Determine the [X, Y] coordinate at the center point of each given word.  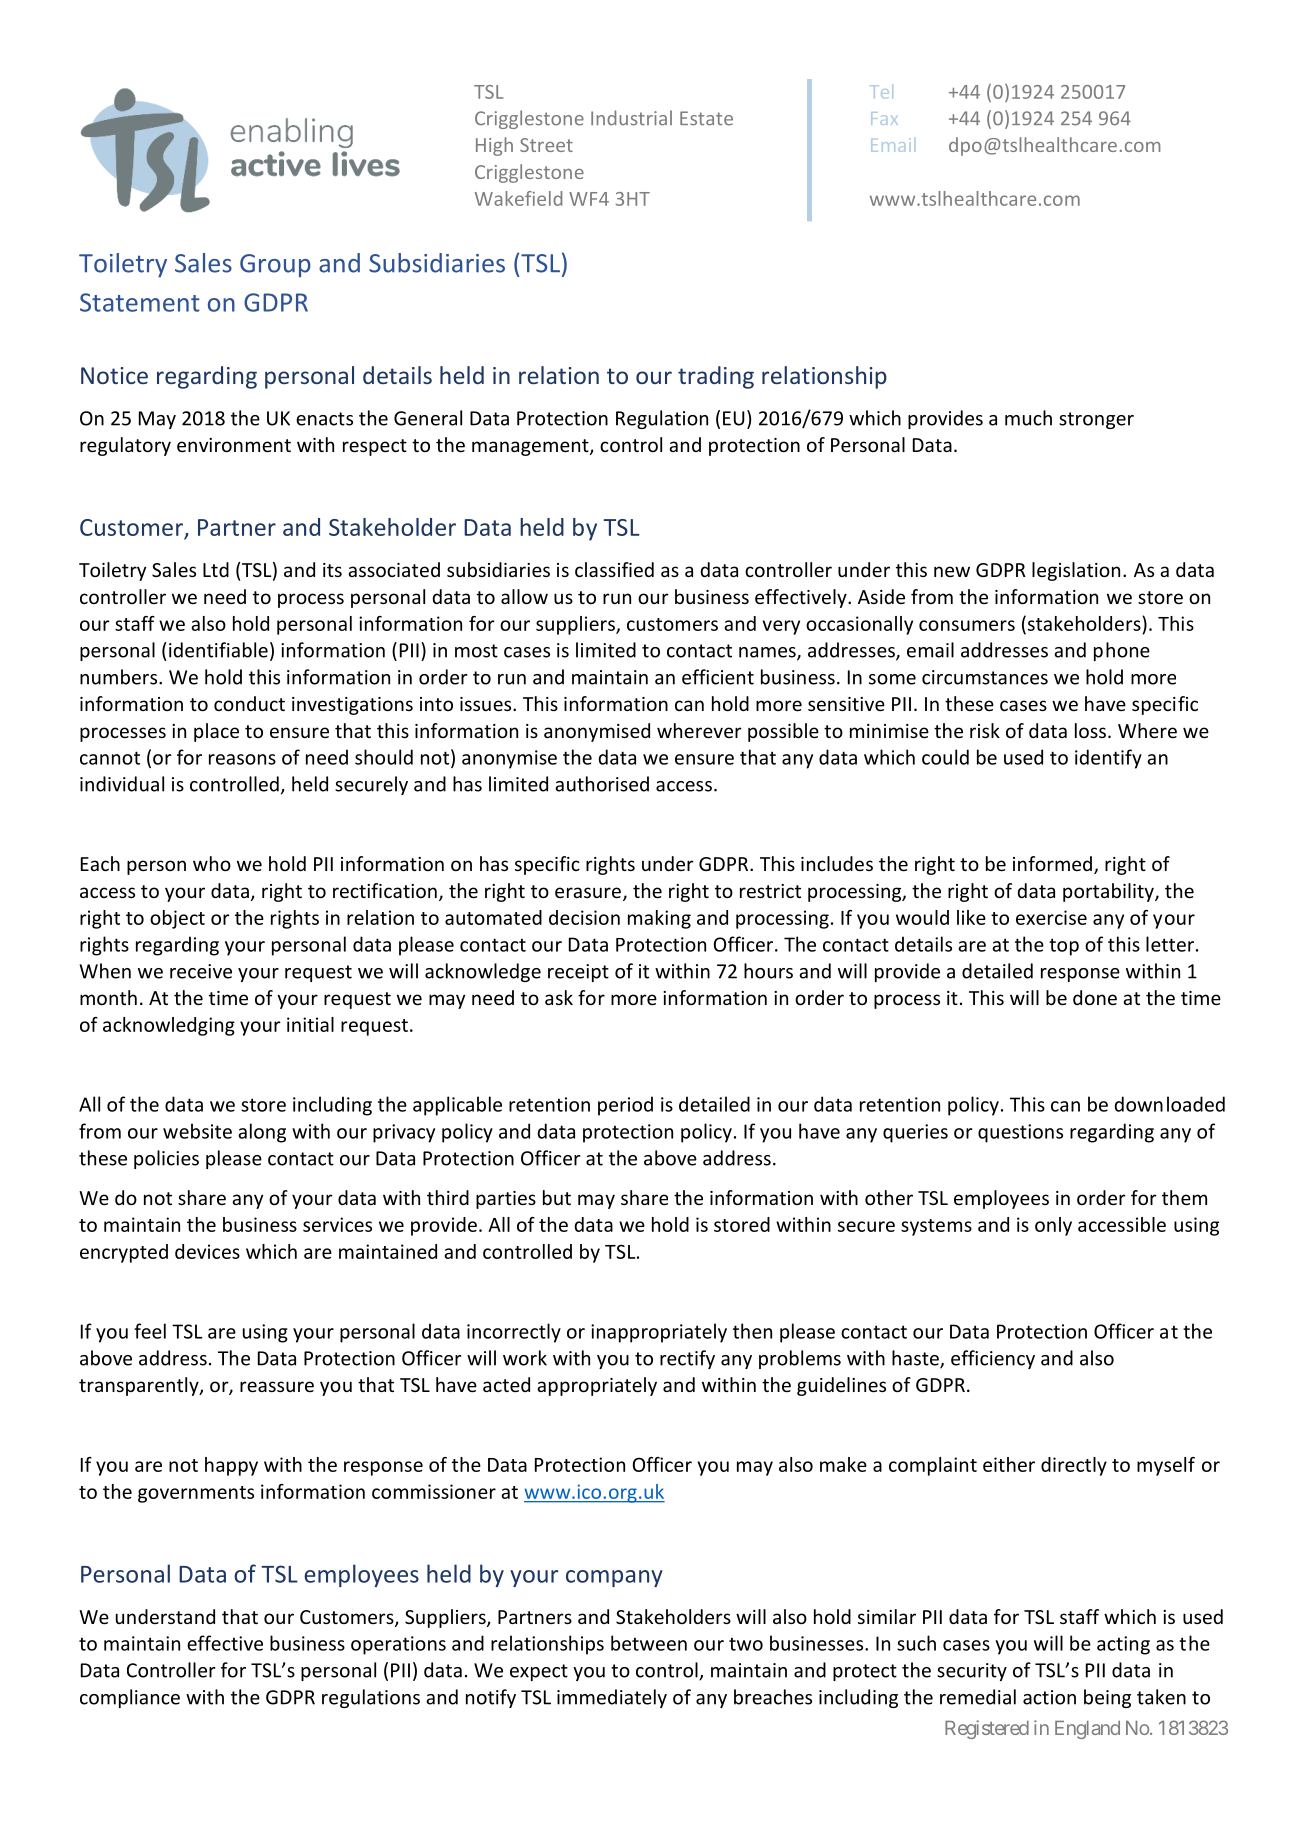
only [1053, 1226]
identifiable [218, 650]
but [557, 1197]
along [262, 1133]
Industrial [631, 118]
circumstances [985, 677]
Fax [884, 118]
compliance [130, 1698]
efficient [718, 677]
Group [275, 265]
